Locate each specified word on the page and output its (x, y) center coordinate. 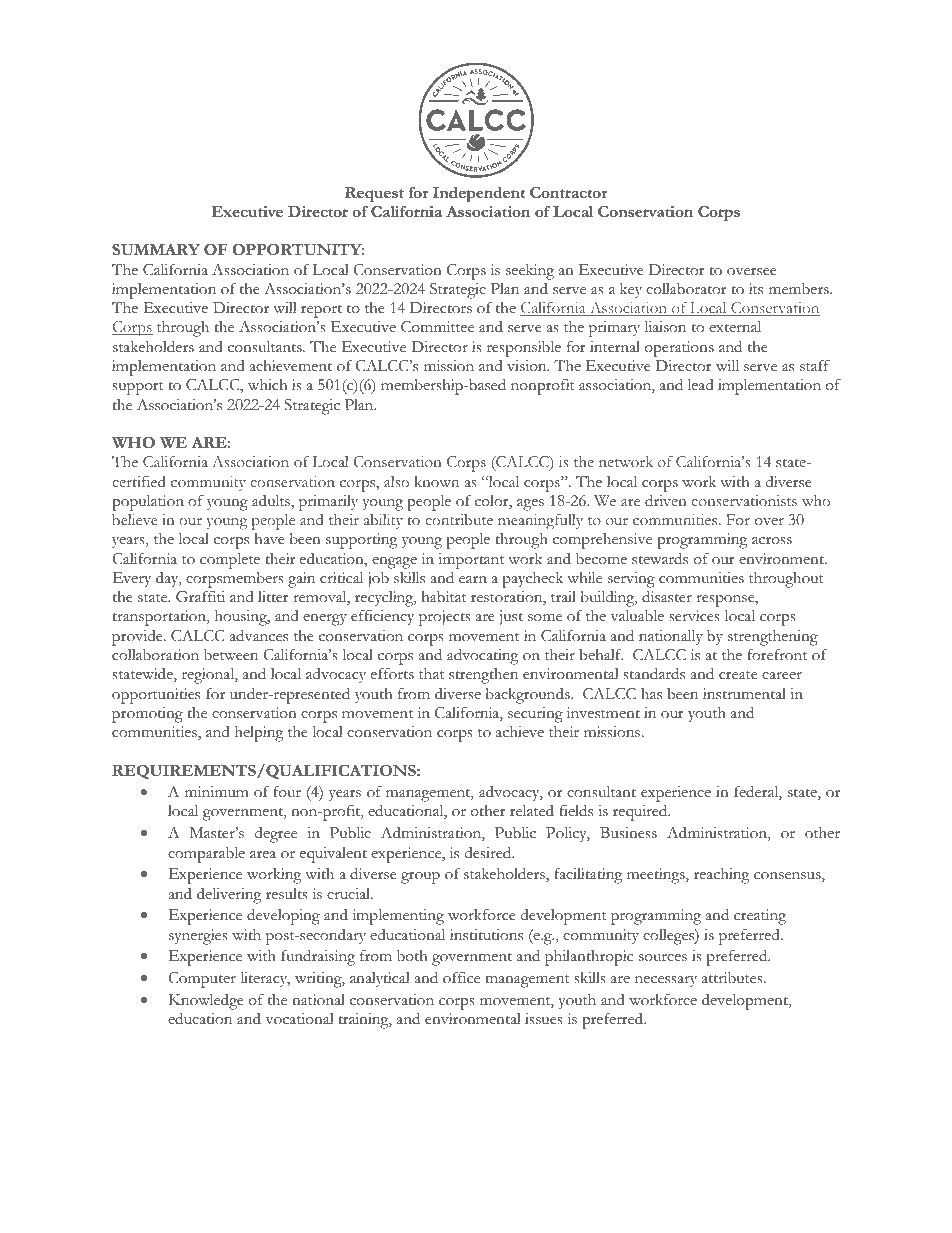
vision (528, 366)
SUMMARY (156, 250)
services (694, 616)
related (532, 810)
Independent (479, 194)
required (641, 812)
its (756, 289)
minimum (217, 791)
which (267, 385)
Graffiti (200, 596)
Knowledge (206, 1001)
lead (700, 384)
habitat (443, 597)
